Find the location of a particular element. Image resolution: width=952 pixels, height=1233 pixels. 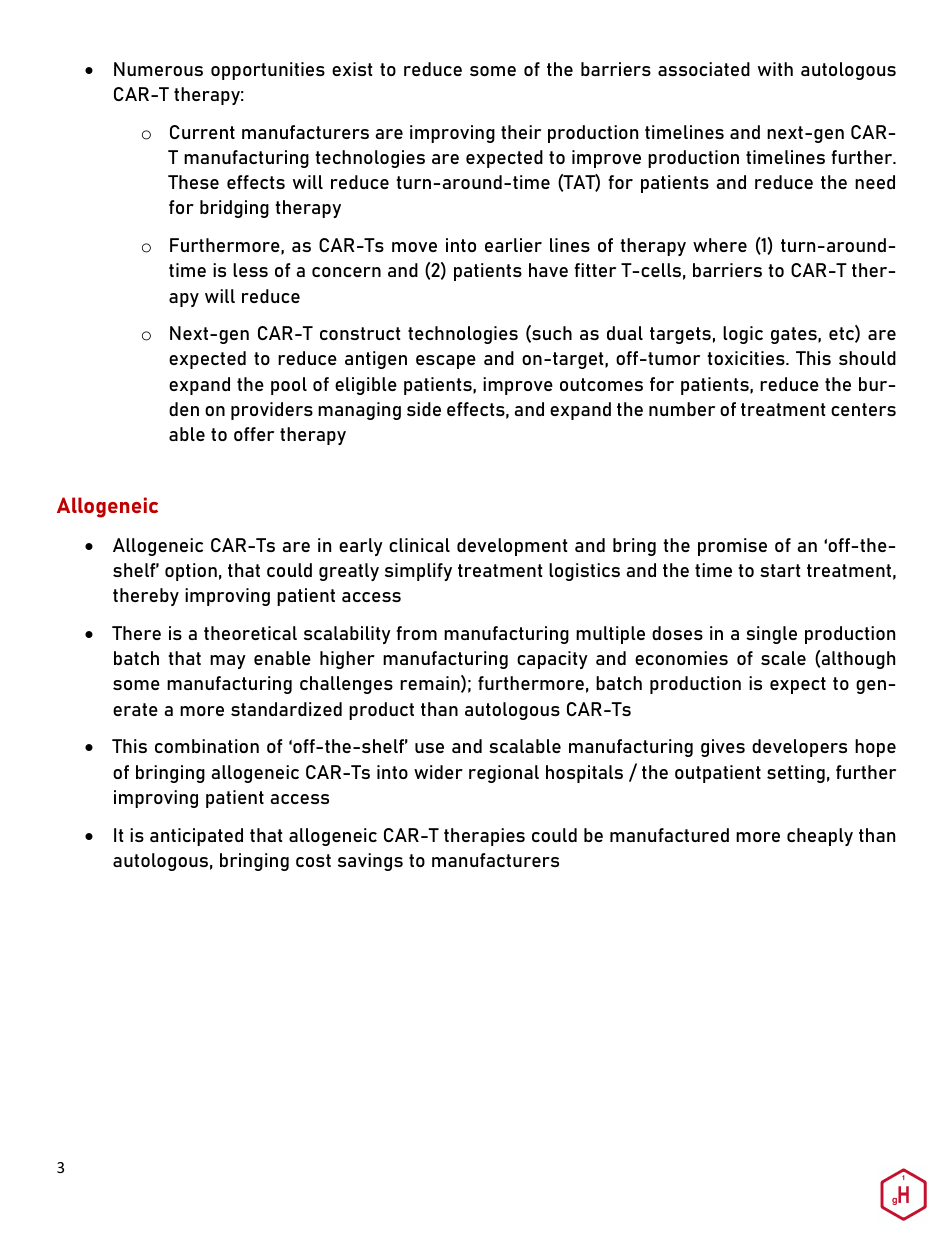

regional is located at coordinates (504, 774).
